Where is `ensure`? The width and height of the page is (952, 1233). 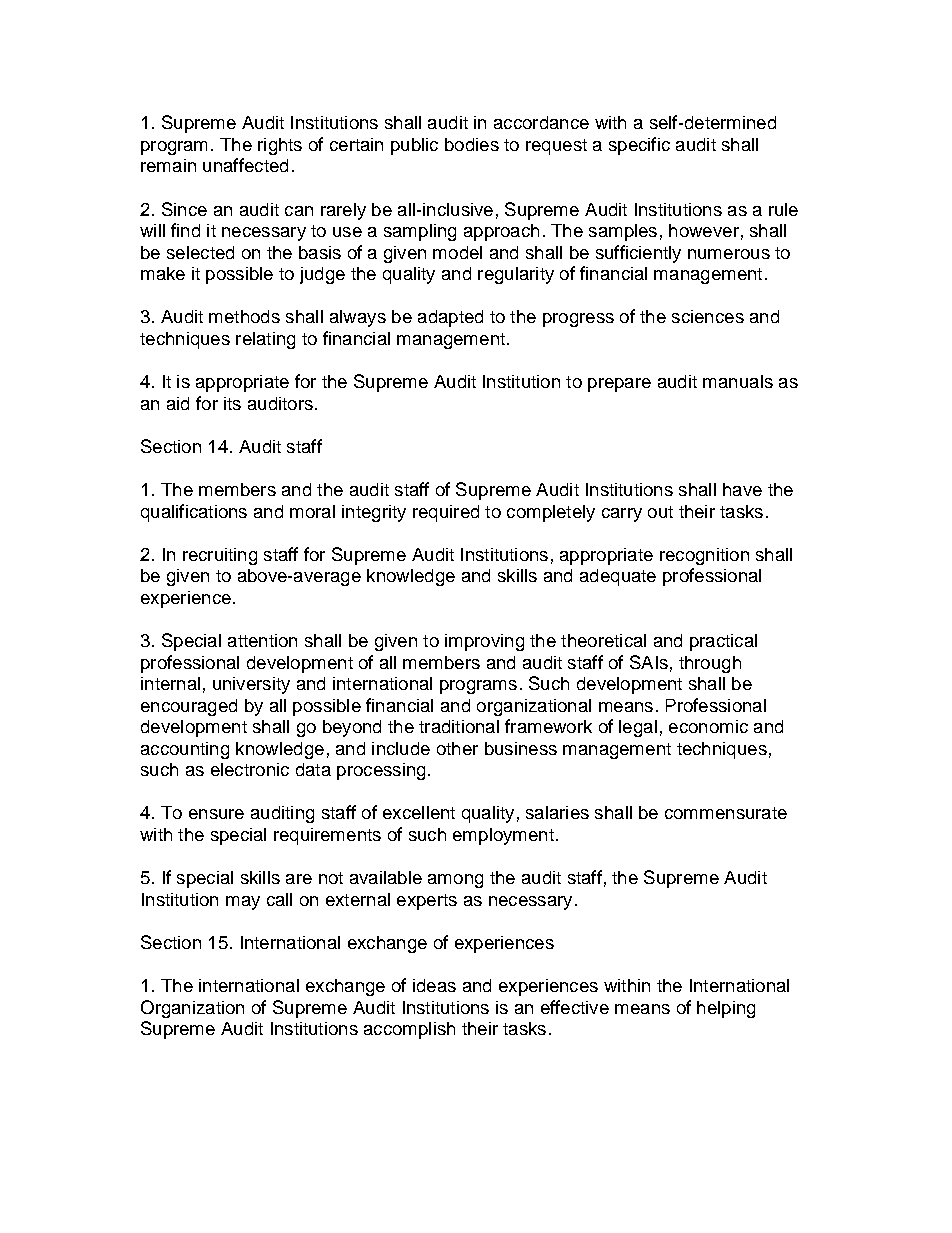 ensure is located at coordinates (216, 814).
